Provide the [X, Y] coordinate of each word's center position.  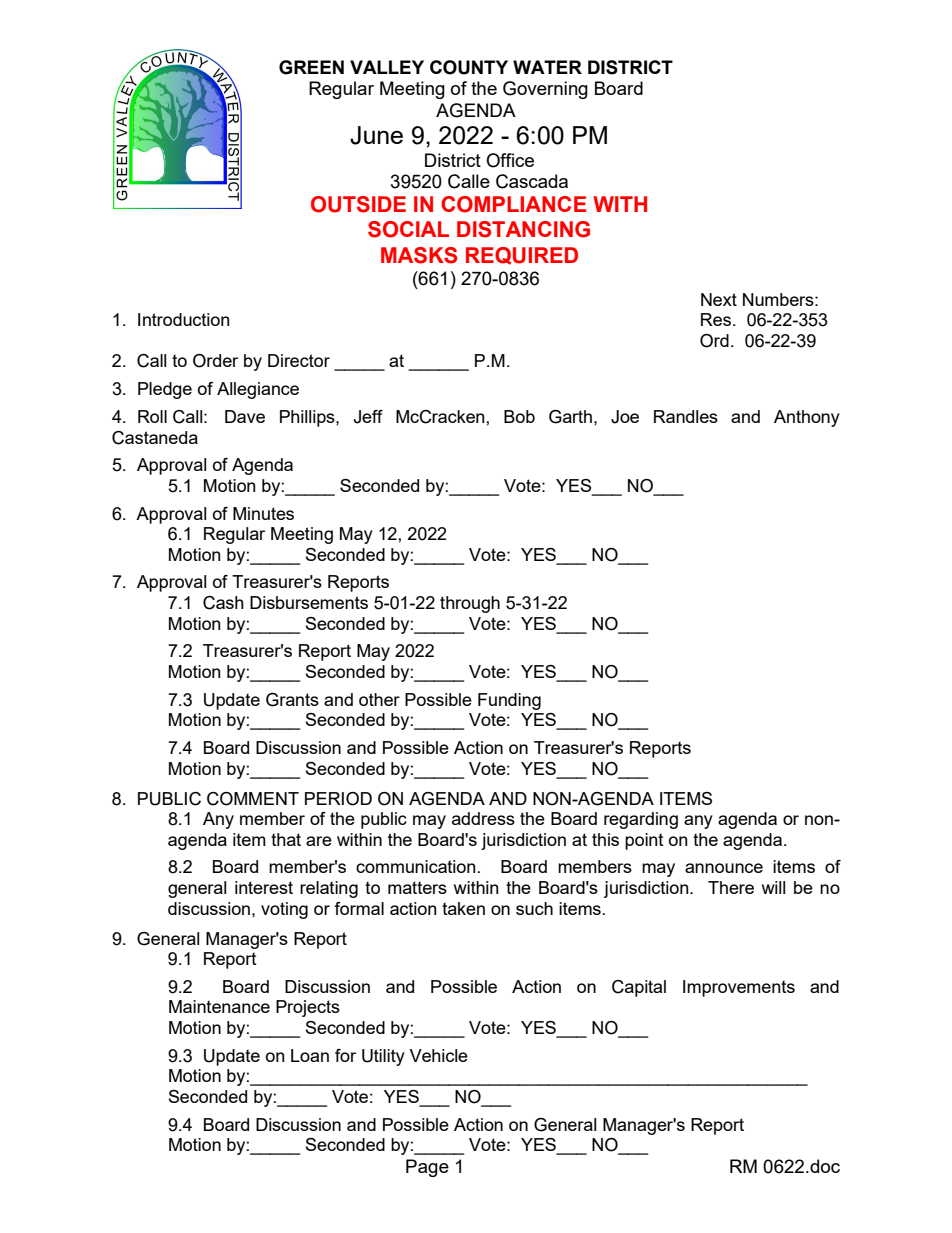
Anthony [807, 418]
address [483, 818]
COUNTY [469, 67]
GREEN [311, 67]
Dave [245, 416]
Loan [310, 1055]
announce [724, 868]
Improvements [739, 988]
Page [427, 1168]
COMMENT [253, 799]
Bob [519, 416]
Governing [545, 90]
